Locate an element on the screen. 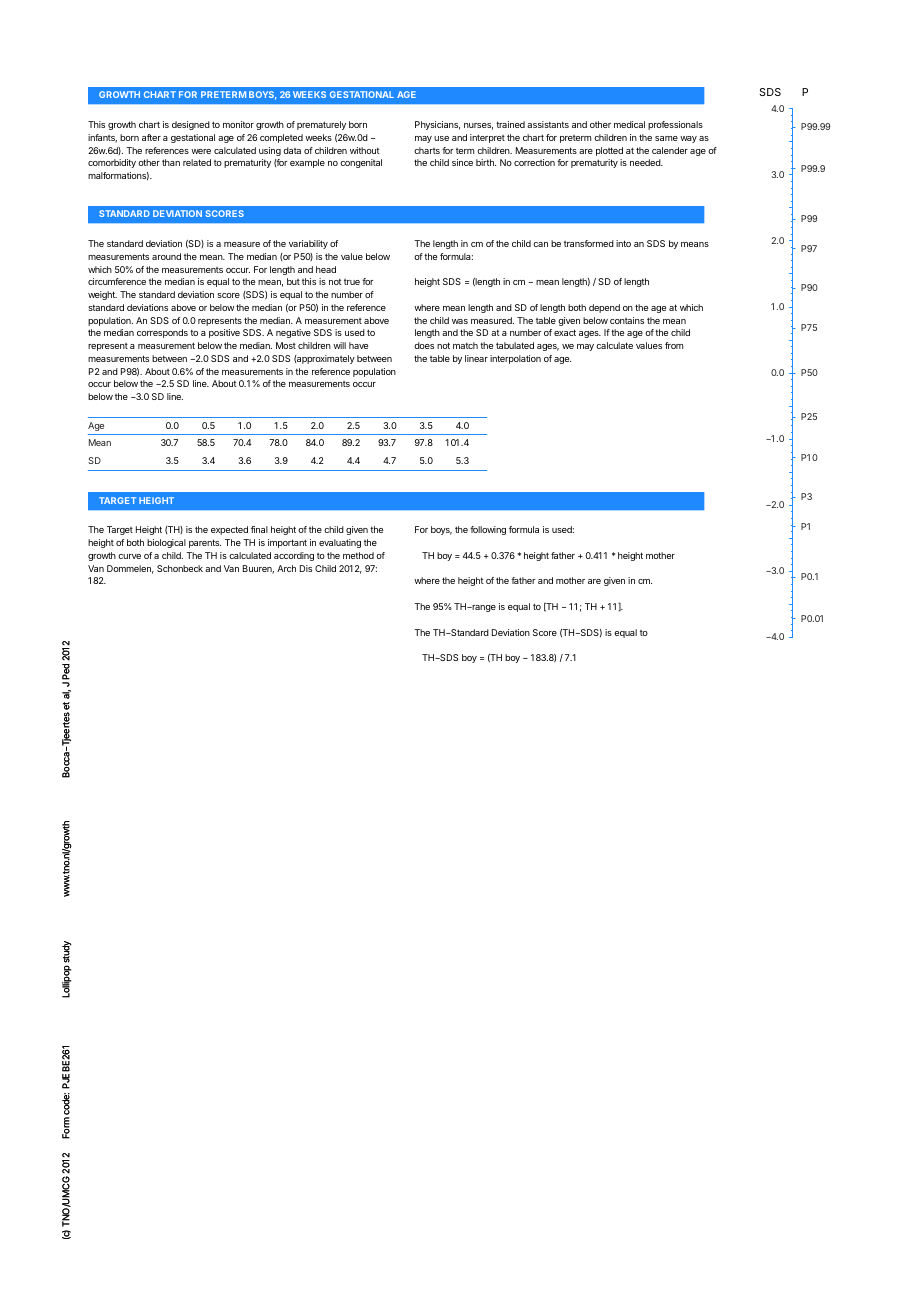 The height and width of the screenshot is (1307, 924). from is located at coordinates (674, 345).
